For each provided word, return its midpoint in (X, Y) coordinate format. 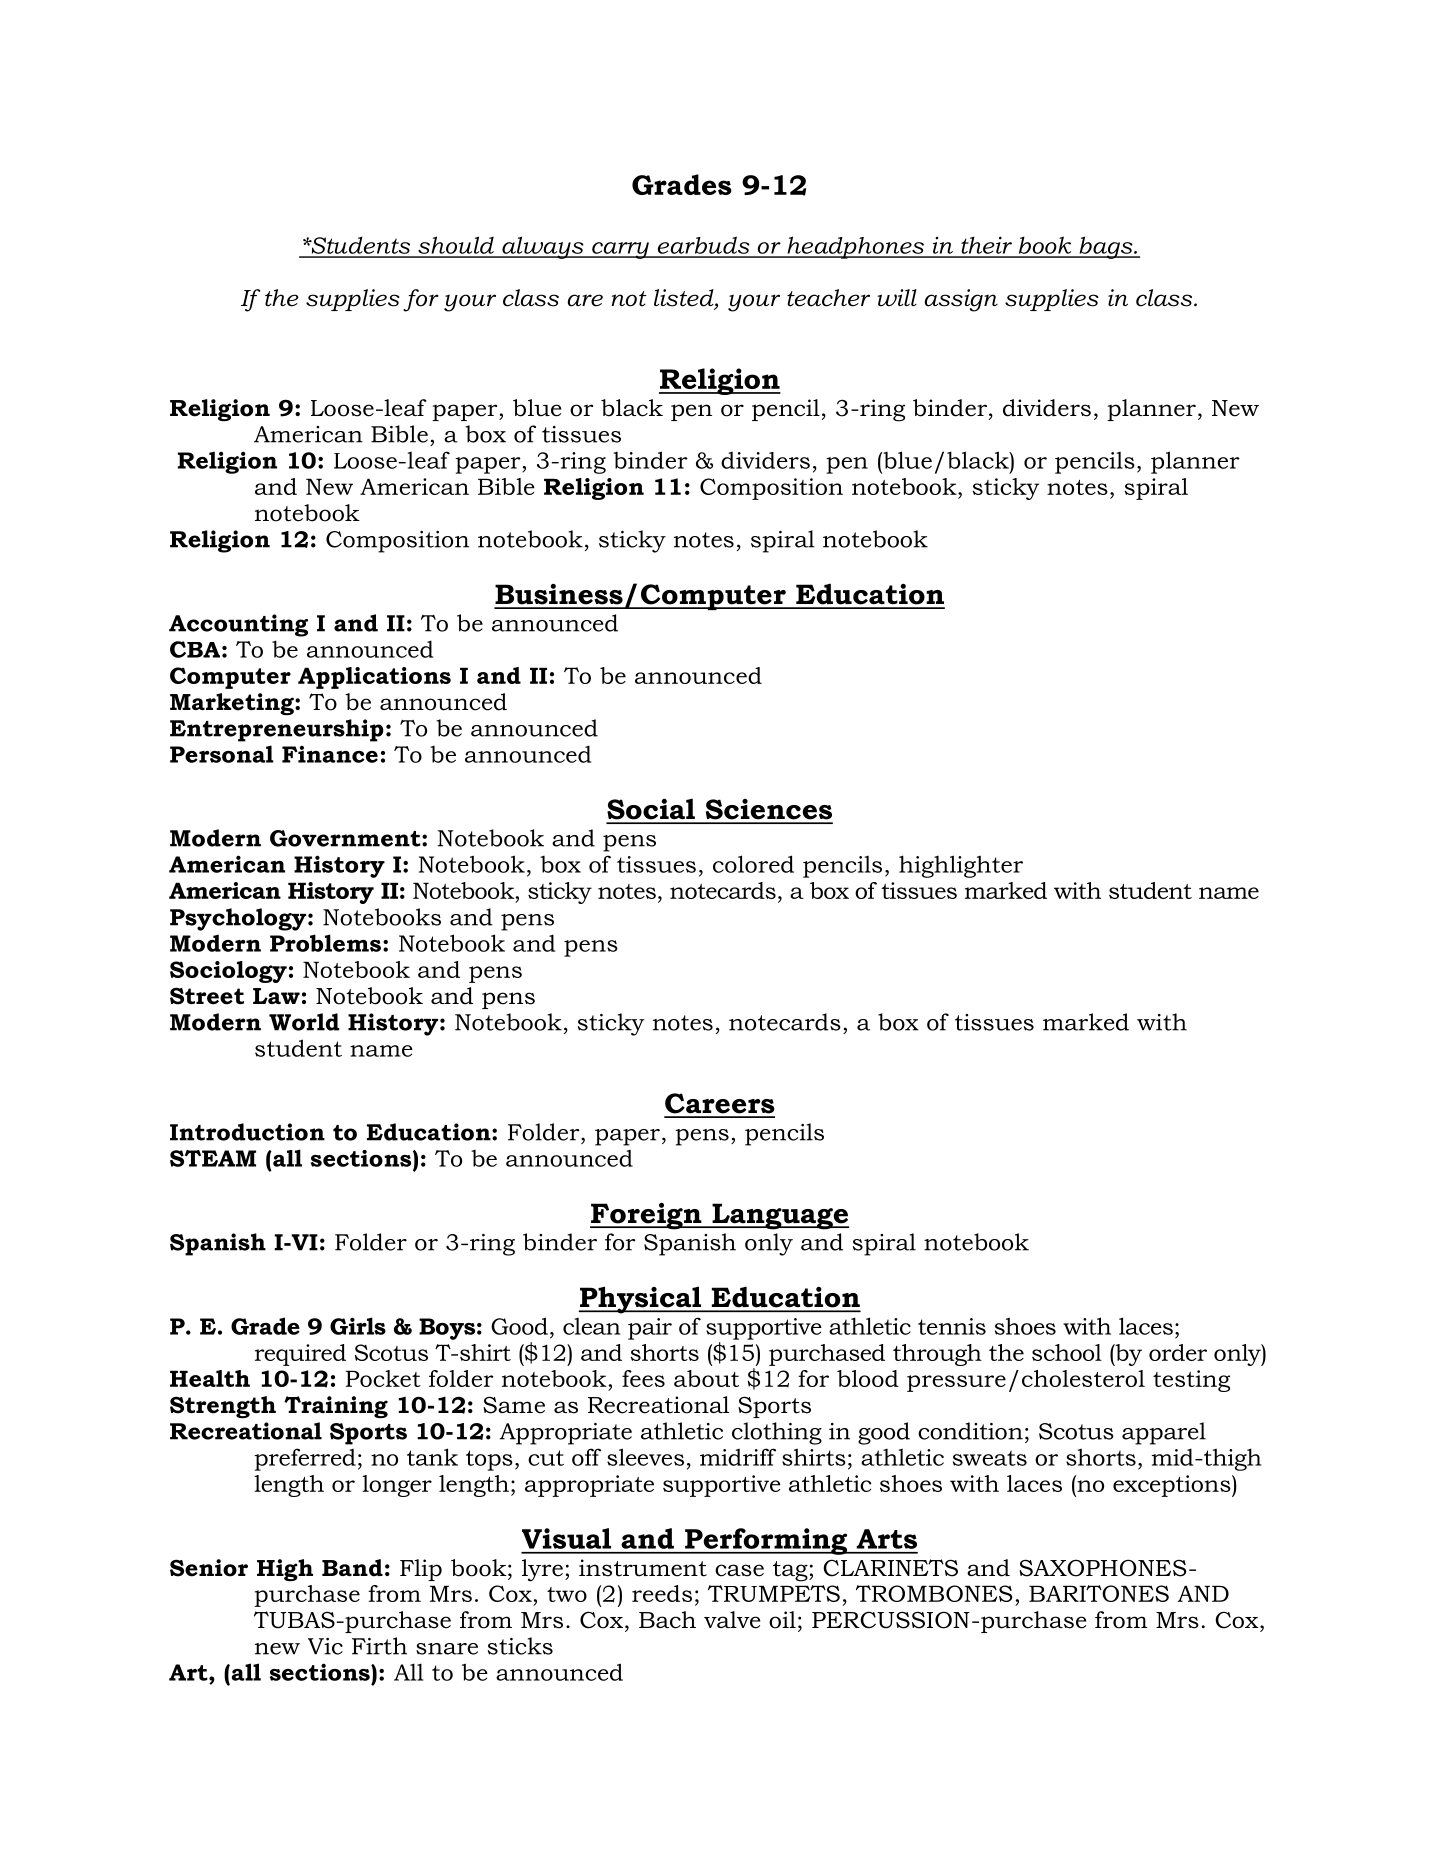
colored (753, 864)
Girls (358, 1326)
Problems (325, 943)
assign (961, 300)
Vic (325, 1646)
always (543, 247)
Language (779, 1216)
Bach (667, 1620)
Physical (641, 1300)
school (1067, 1352)
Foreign (647, 1216)
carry (620, 250)
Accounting (238, 625)
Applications (374, 678)
